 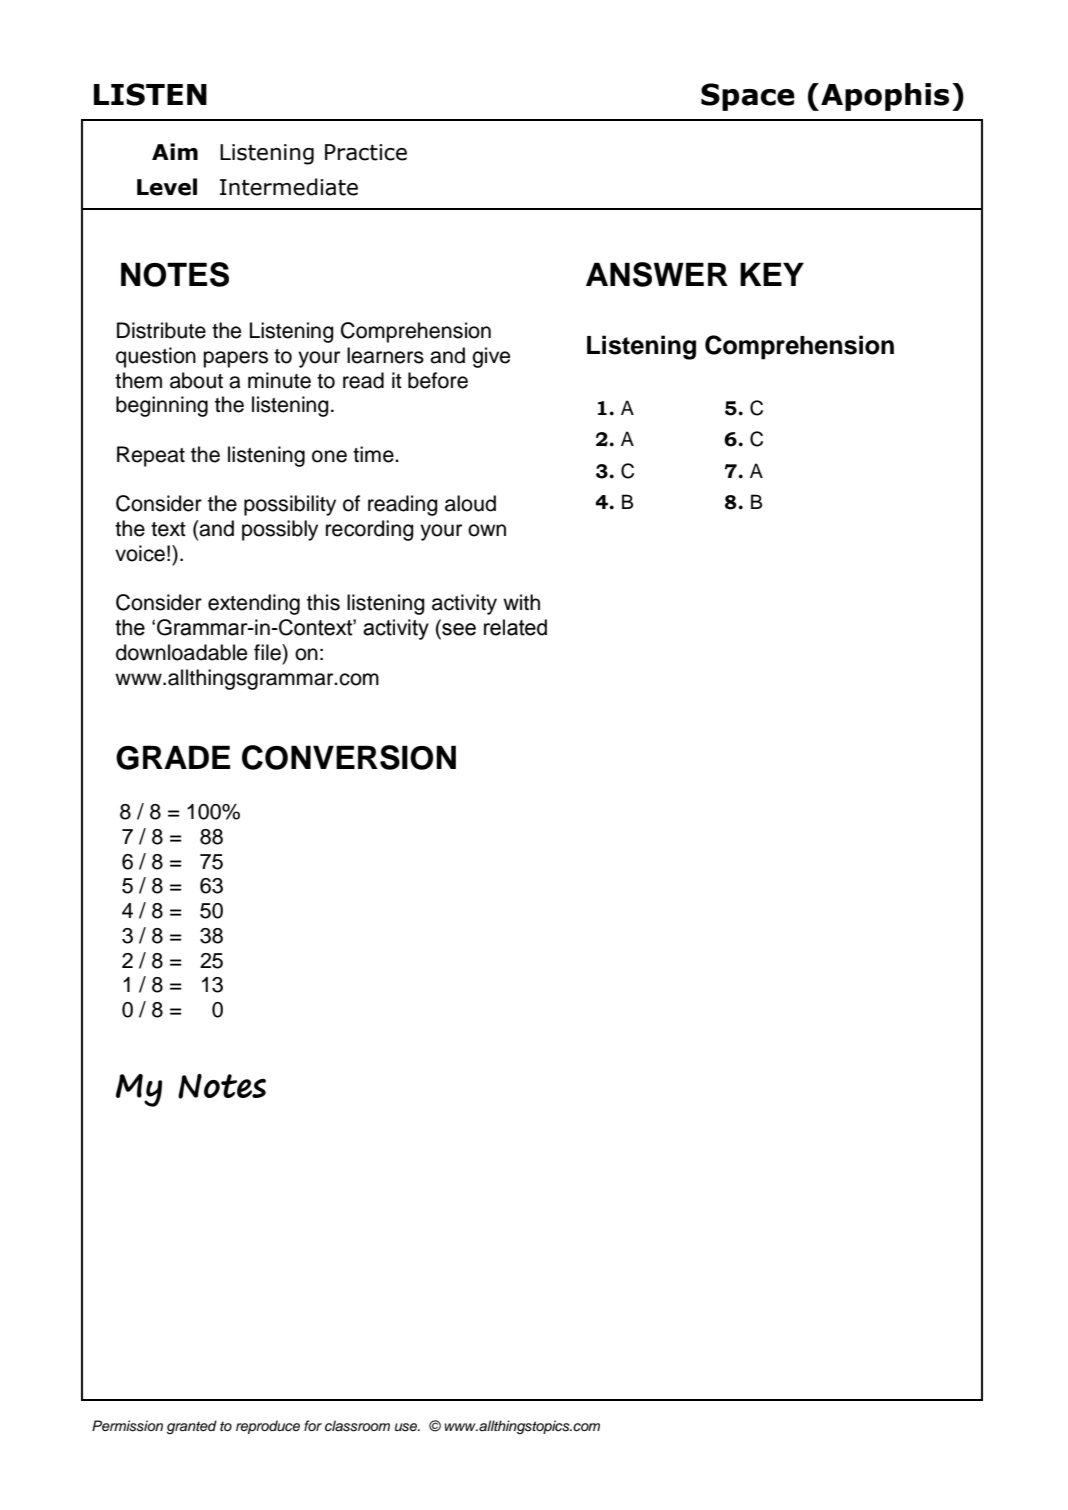 I want to click on Aim, so click(x=175, y=151).
